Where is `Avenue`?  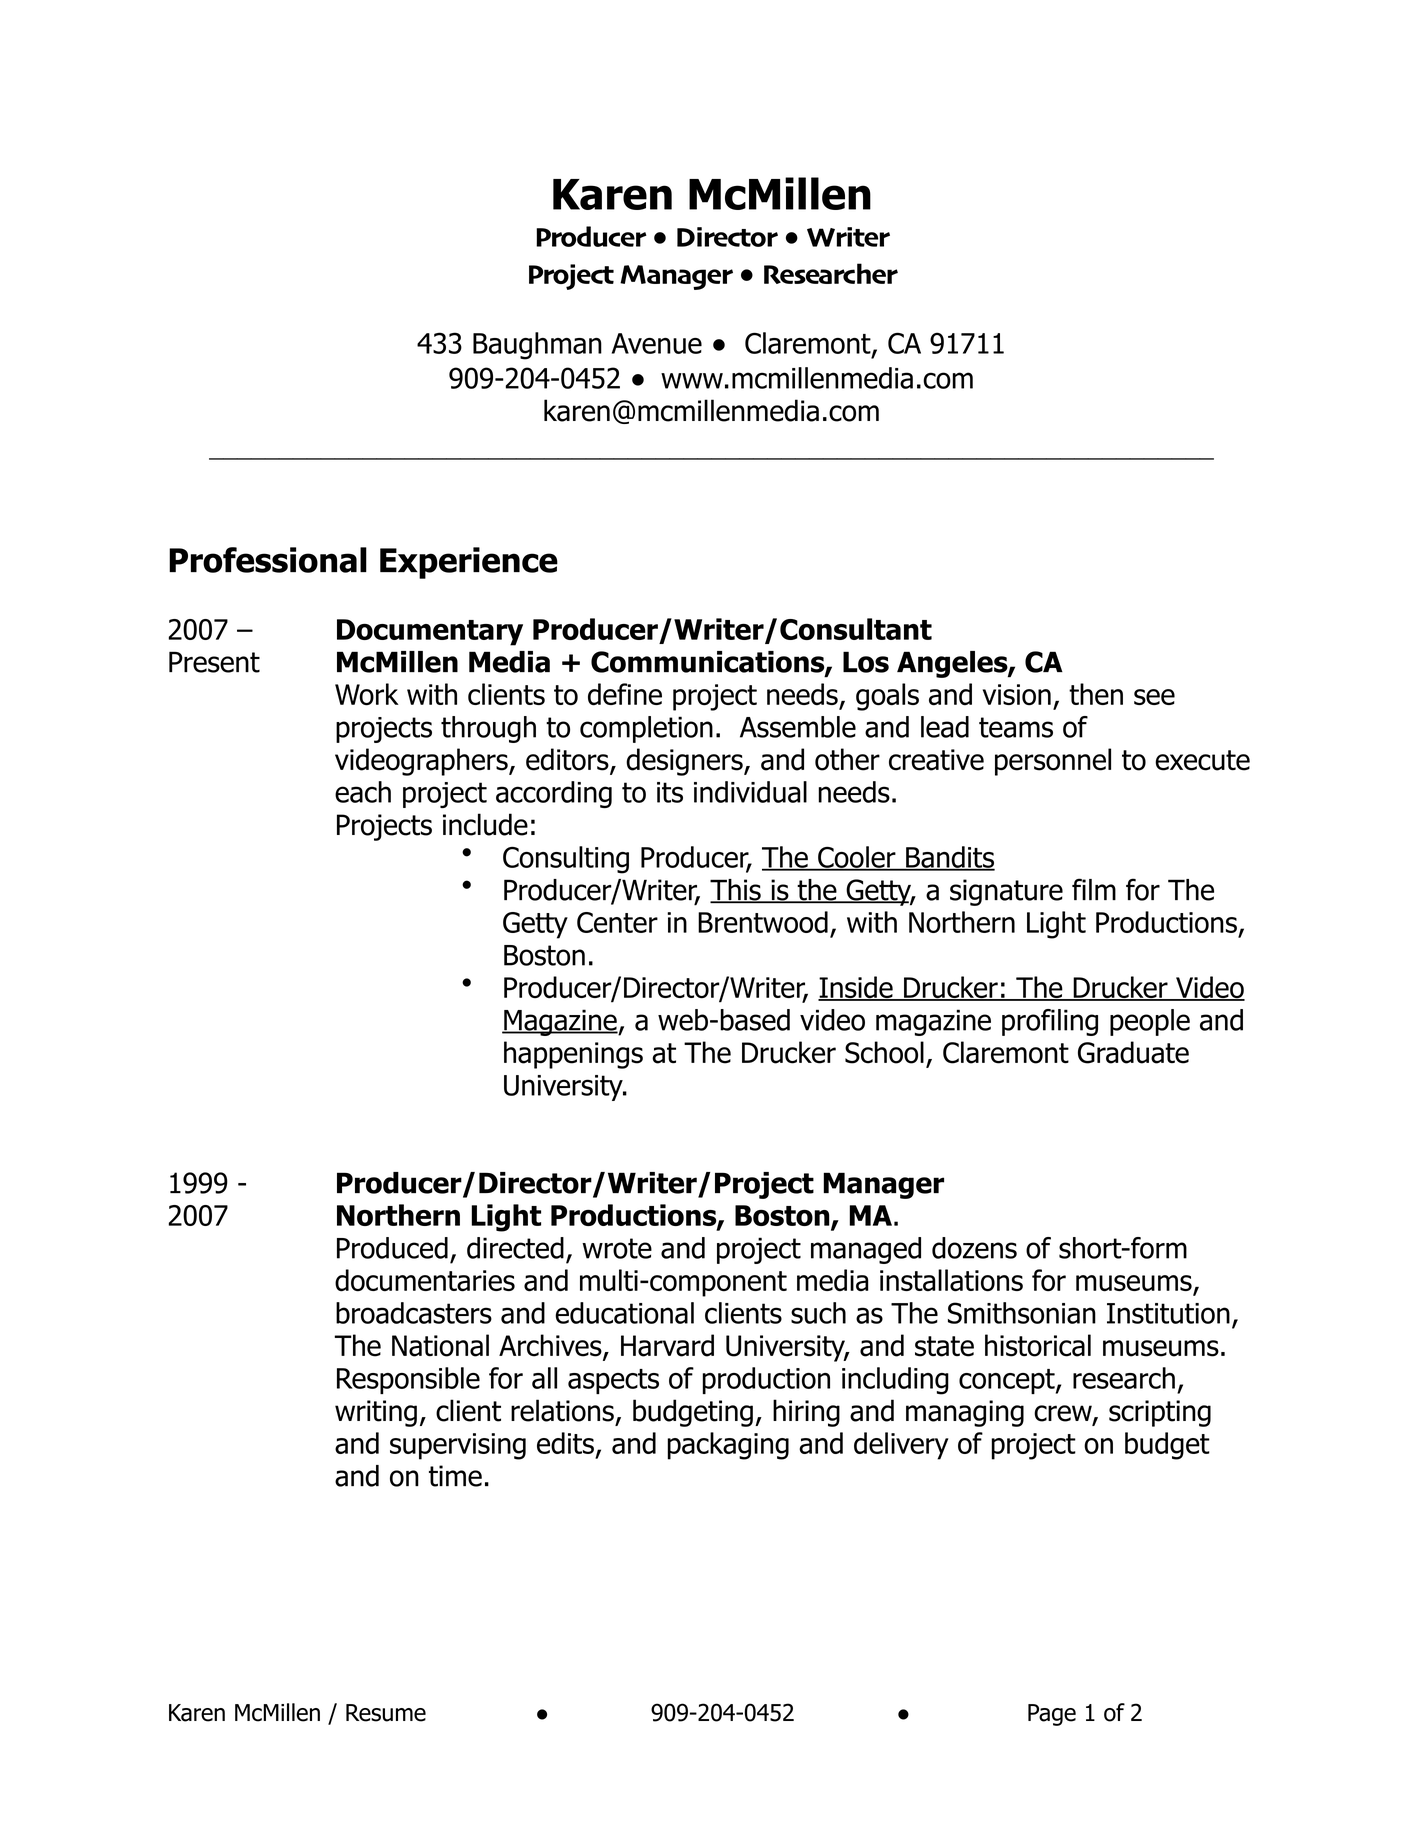 Avenue is located at coordinates (657, 343).
